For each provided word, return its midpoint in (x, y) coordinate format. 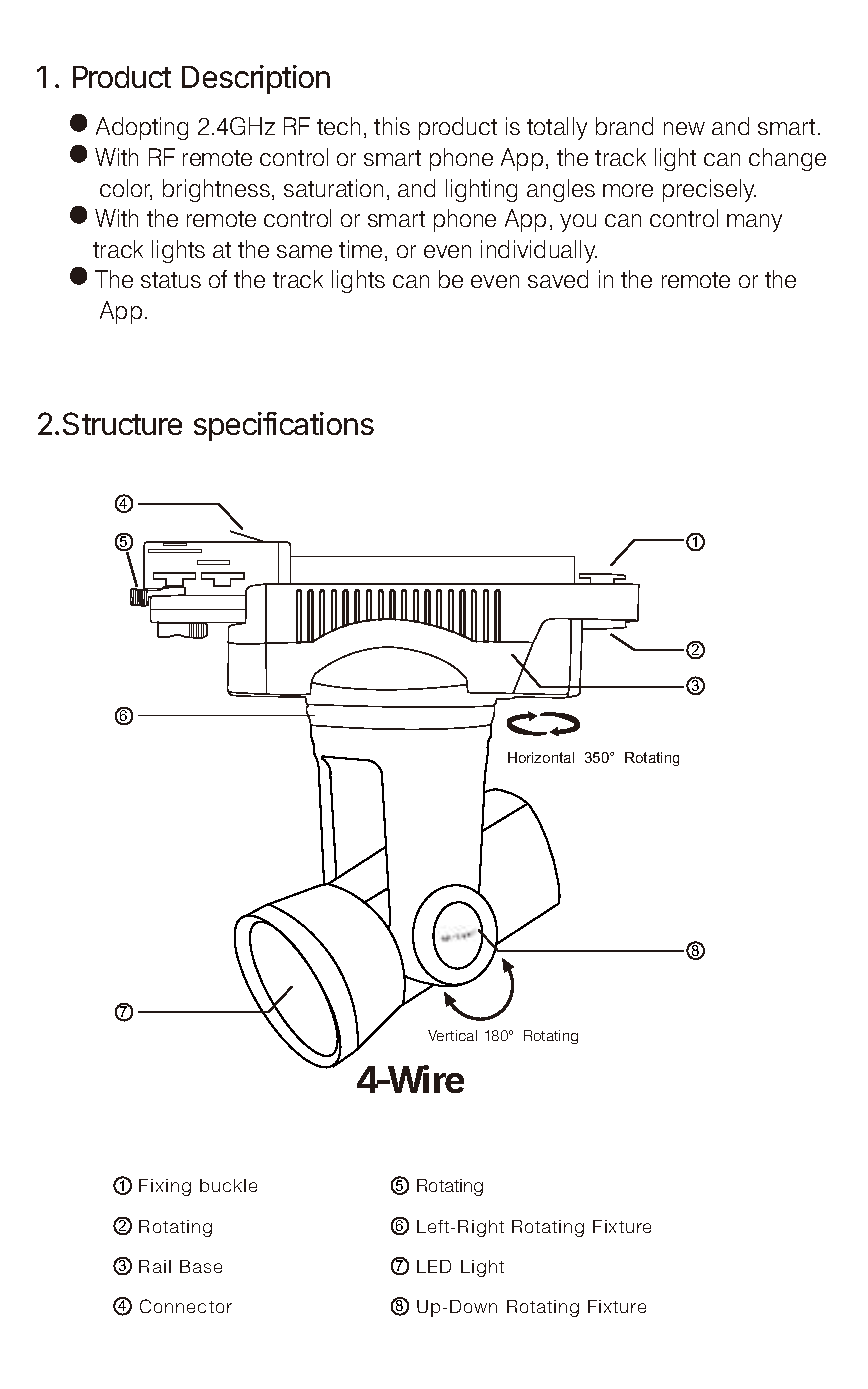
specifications (284, 426)
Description (256, 79)
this (392, 126)
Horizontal (541, 757)
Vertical (452, 1035)
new (684, 128)
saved (558, 279)
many (754, 223)
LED (434, 1266)
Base (201, 1266)
